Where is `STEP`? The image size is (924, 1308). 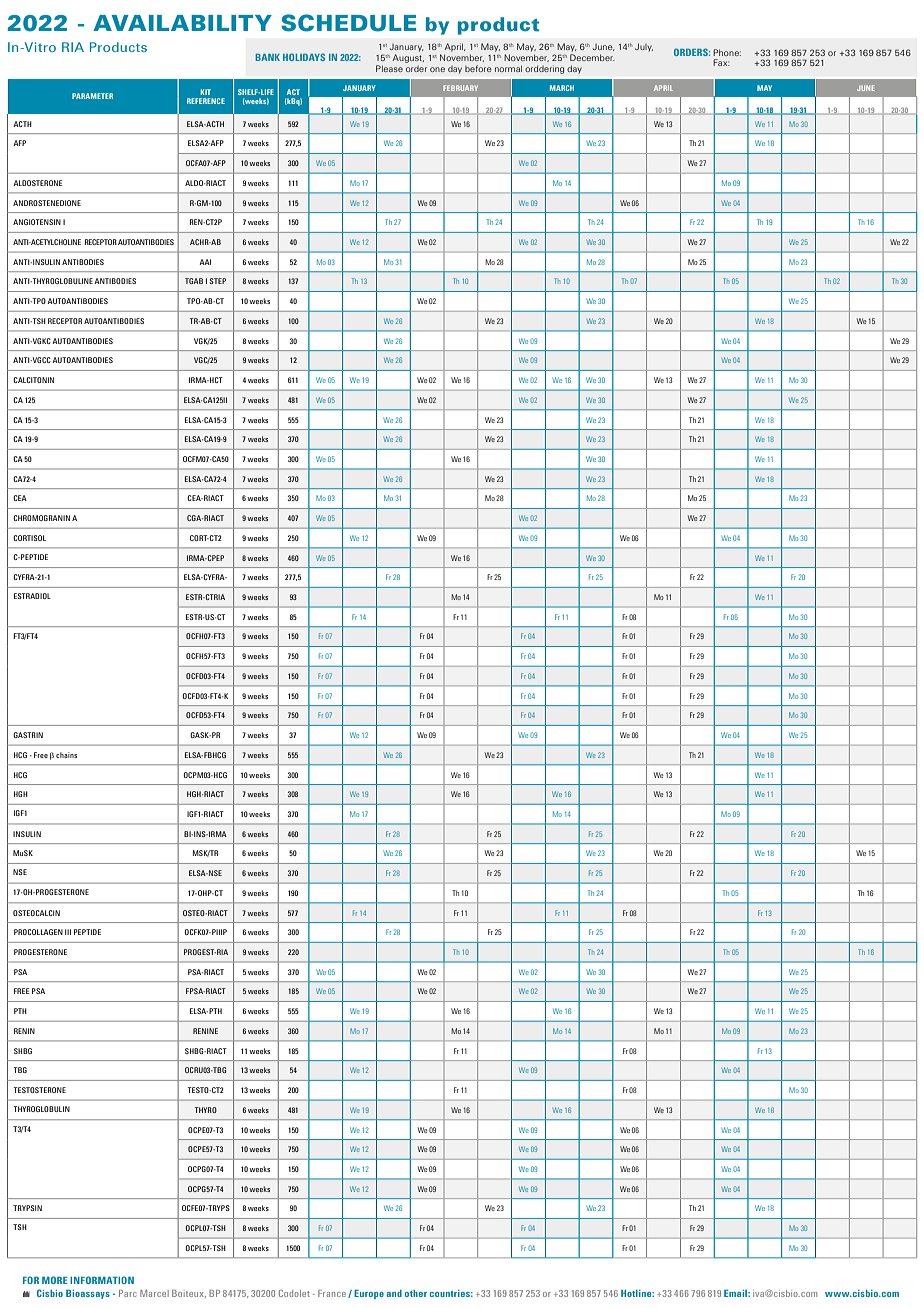
STEP is located at coordinates (218, 281).
